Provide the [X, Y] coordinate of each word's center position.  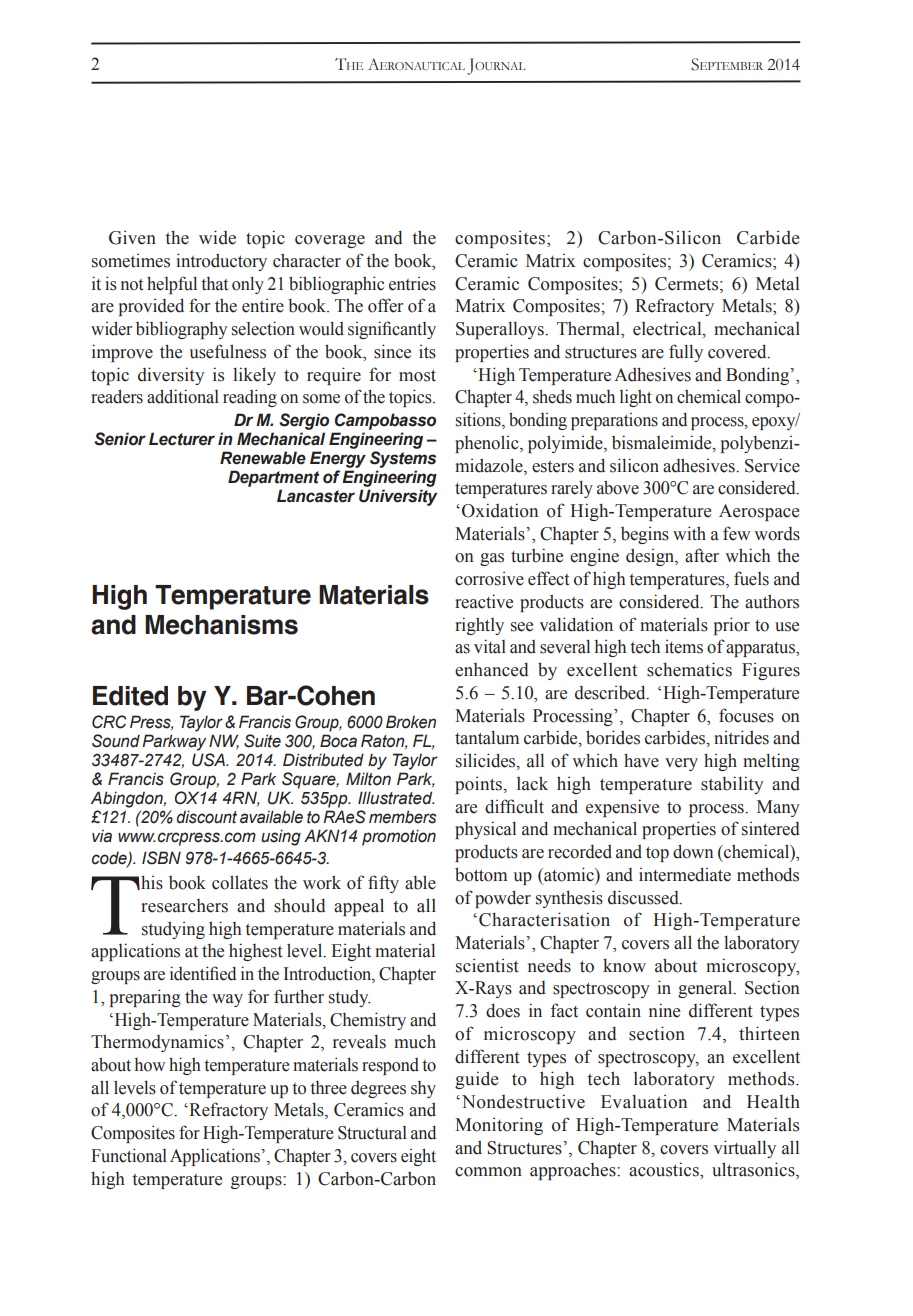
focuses [746, 715]
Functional [129, 1155]
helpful [172, 285]
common [488, 1172]
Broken [411, 722]
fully [686, 353]
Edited [130, 696]
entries [412, 284]
